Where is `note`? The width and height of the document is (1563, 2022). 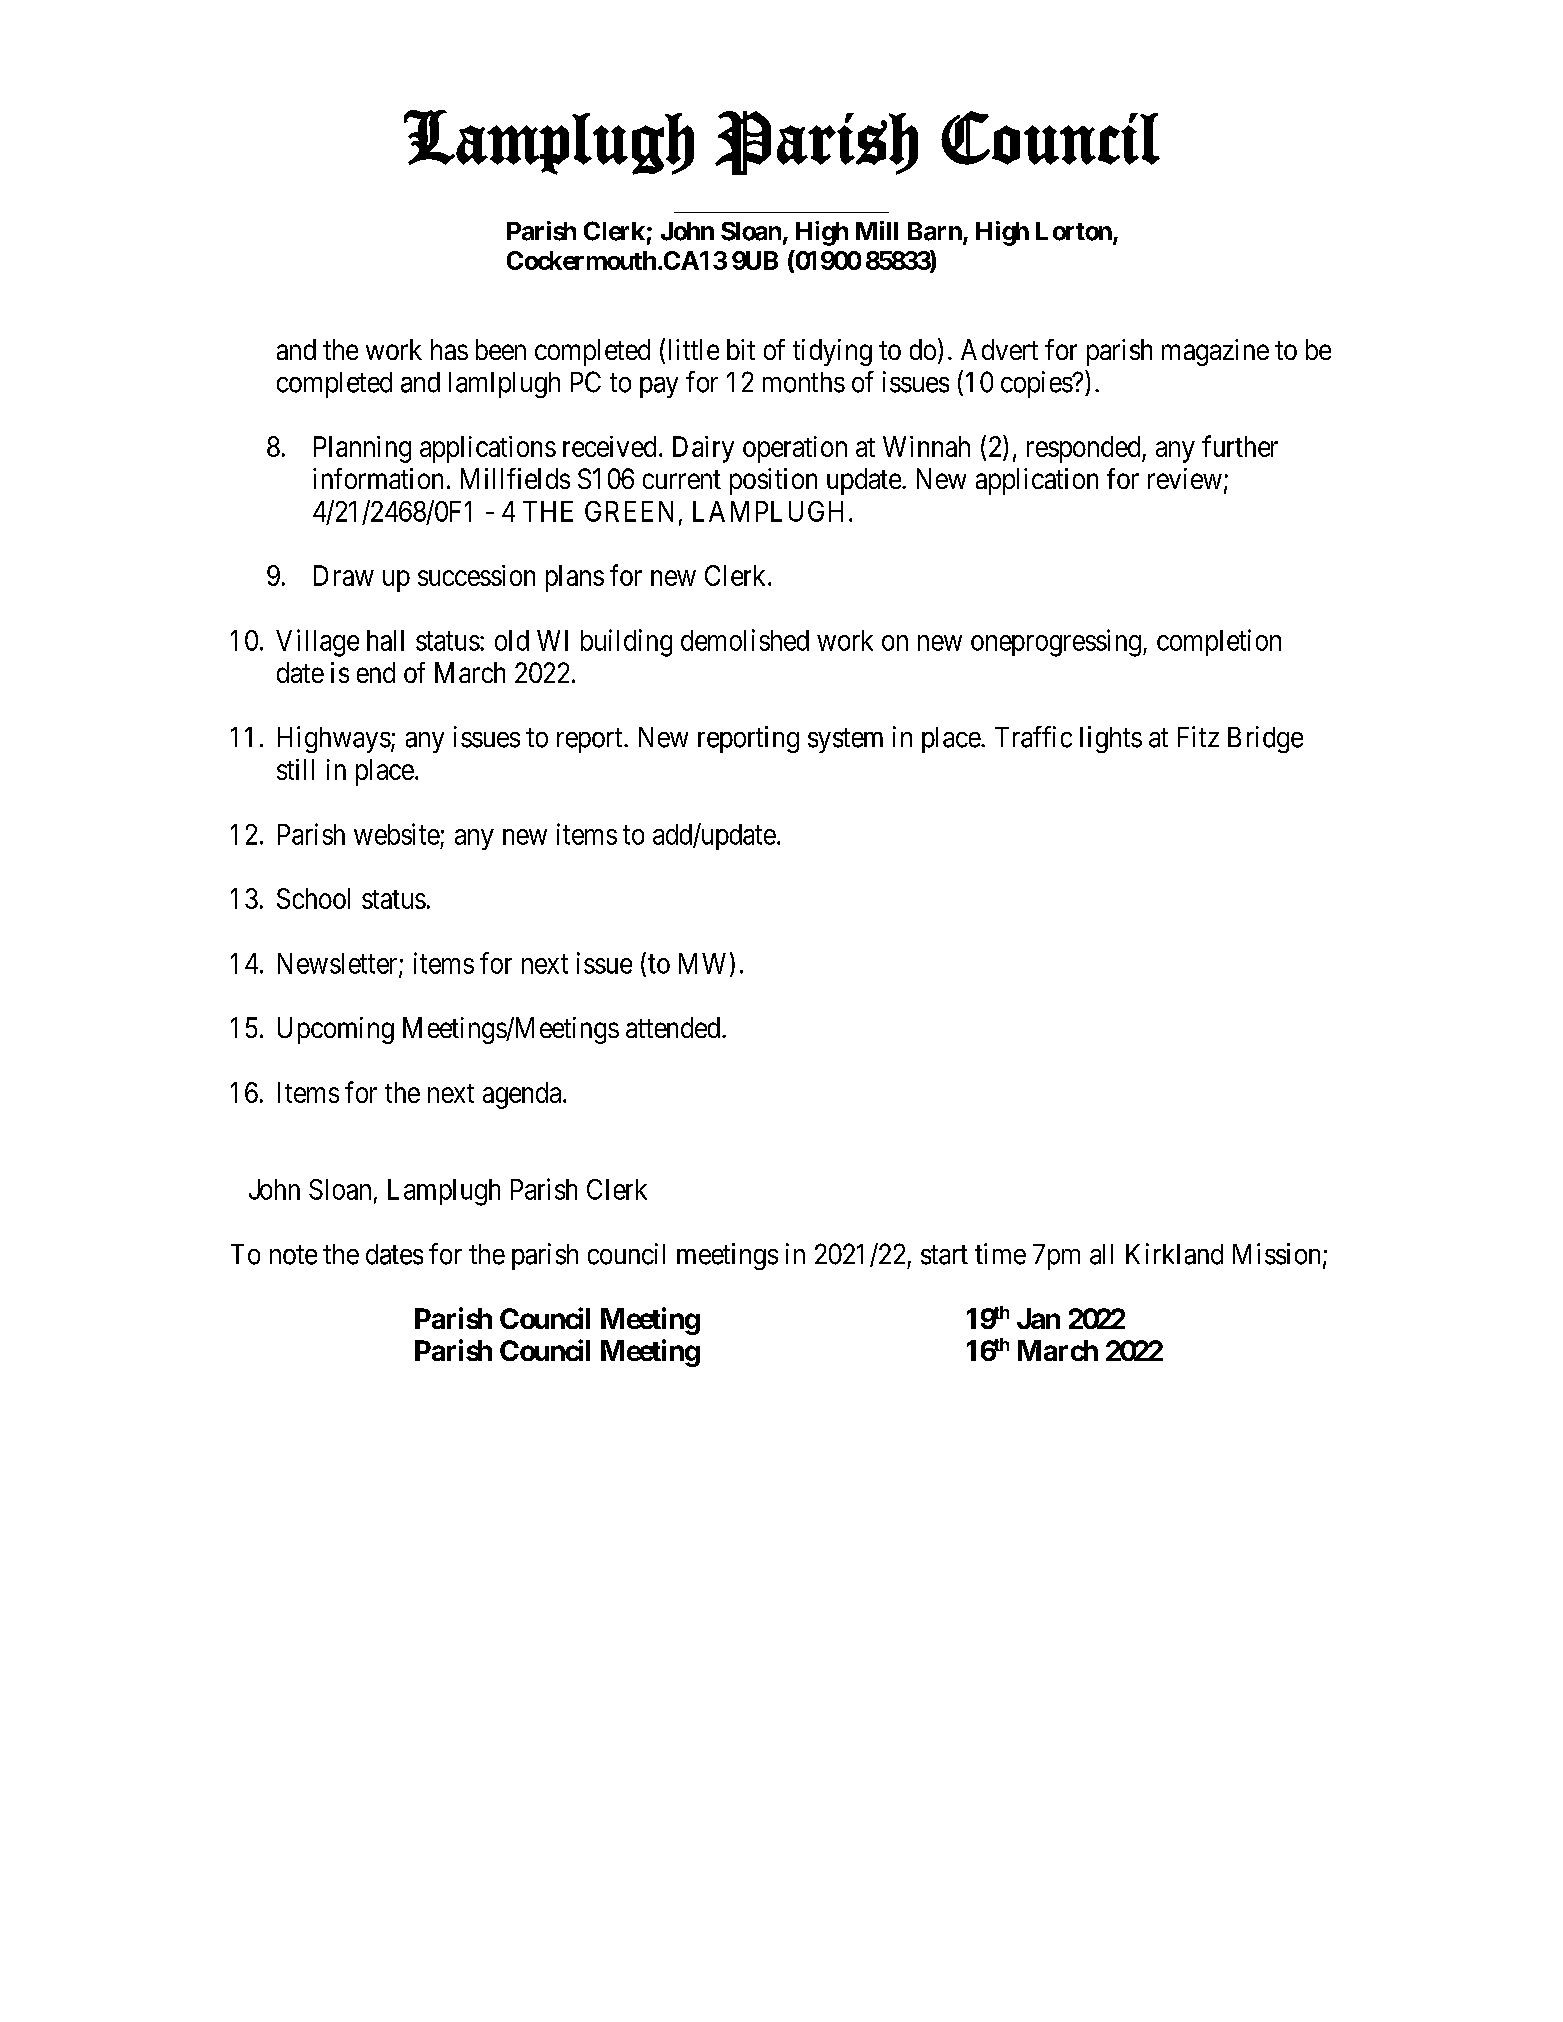
note is located at coordinates (293, 1255).
